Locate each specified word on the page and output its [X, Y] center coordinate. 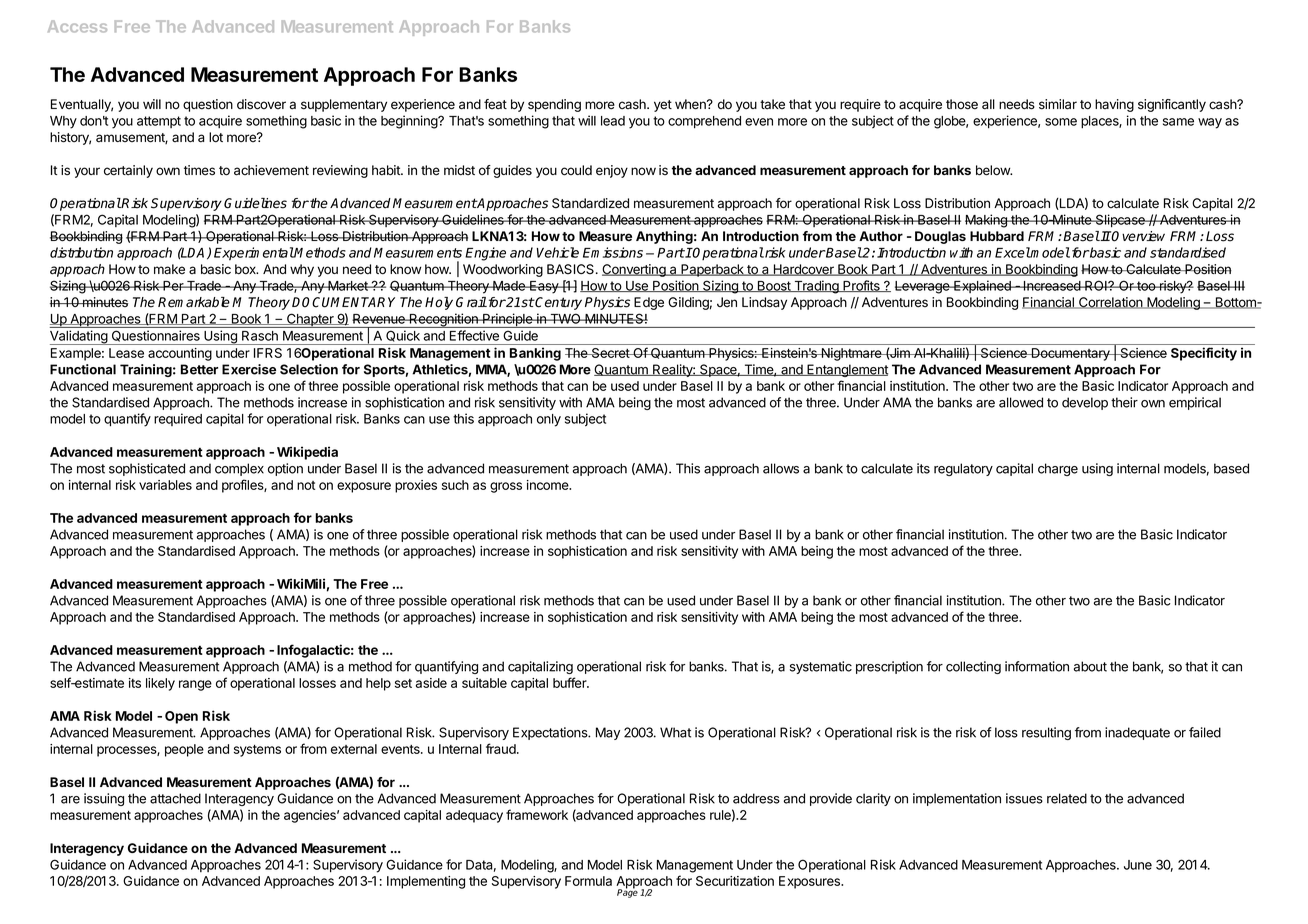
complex [239, 469]
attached [175, 798]
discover [261, 104]
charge [1058, 469]
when [691, 104]
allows [781, 468]
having [1114, 105]
